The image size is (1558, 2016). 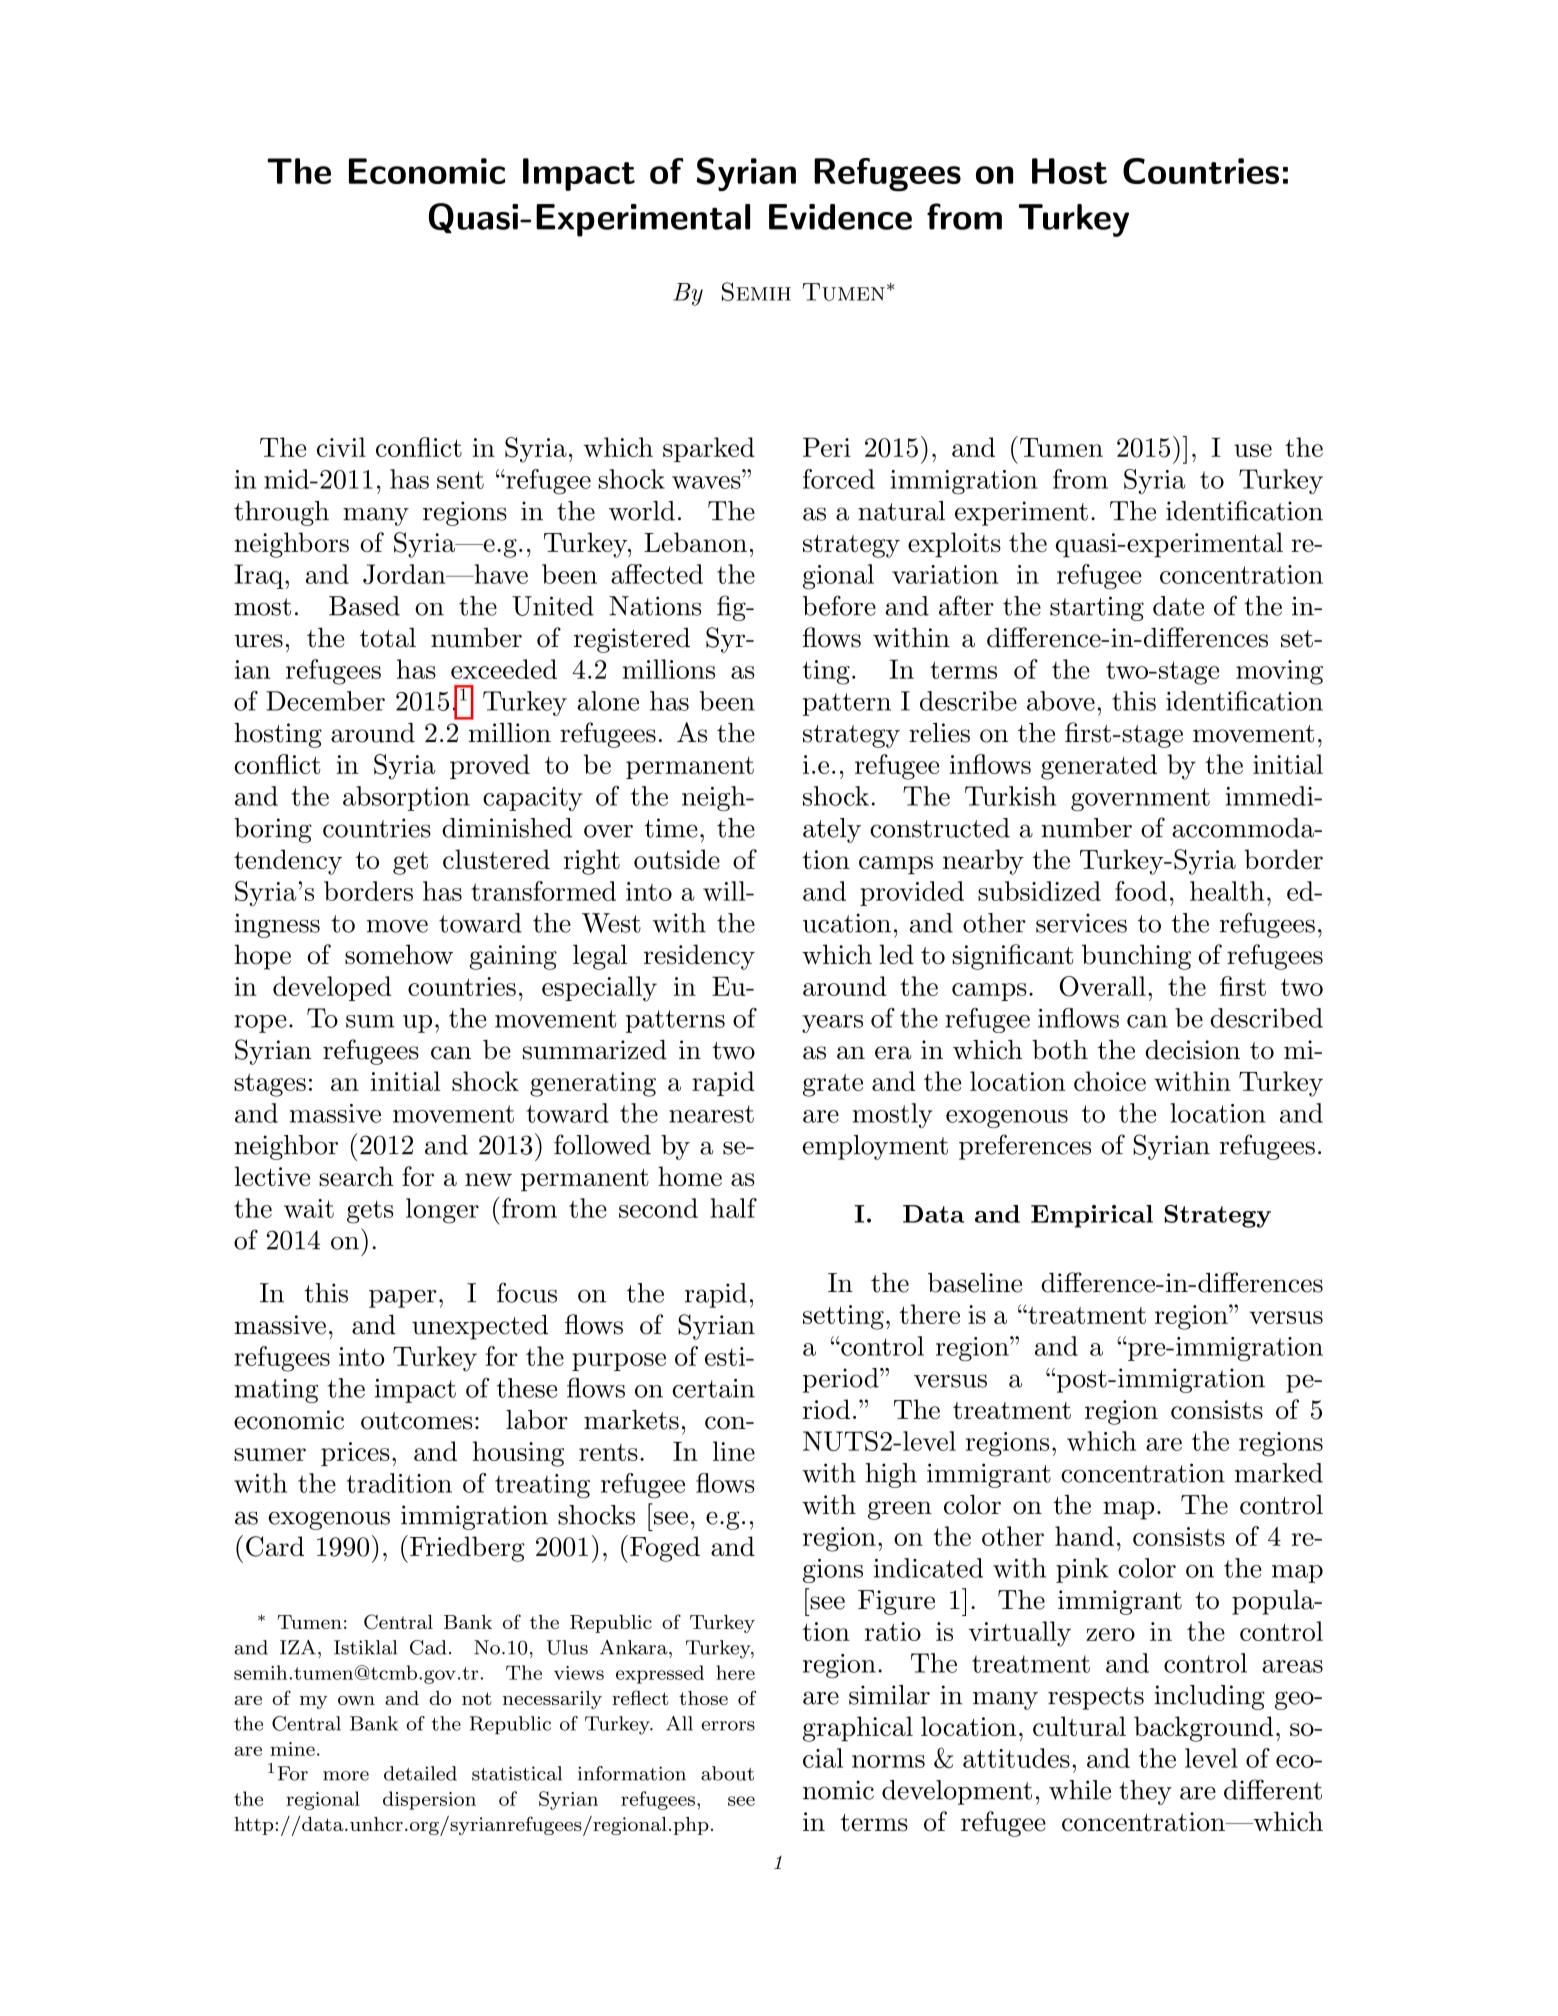 What do you see at coordinates (420, 1773) in the page?
I see `detailed` at bounding box center [420, 1773].
